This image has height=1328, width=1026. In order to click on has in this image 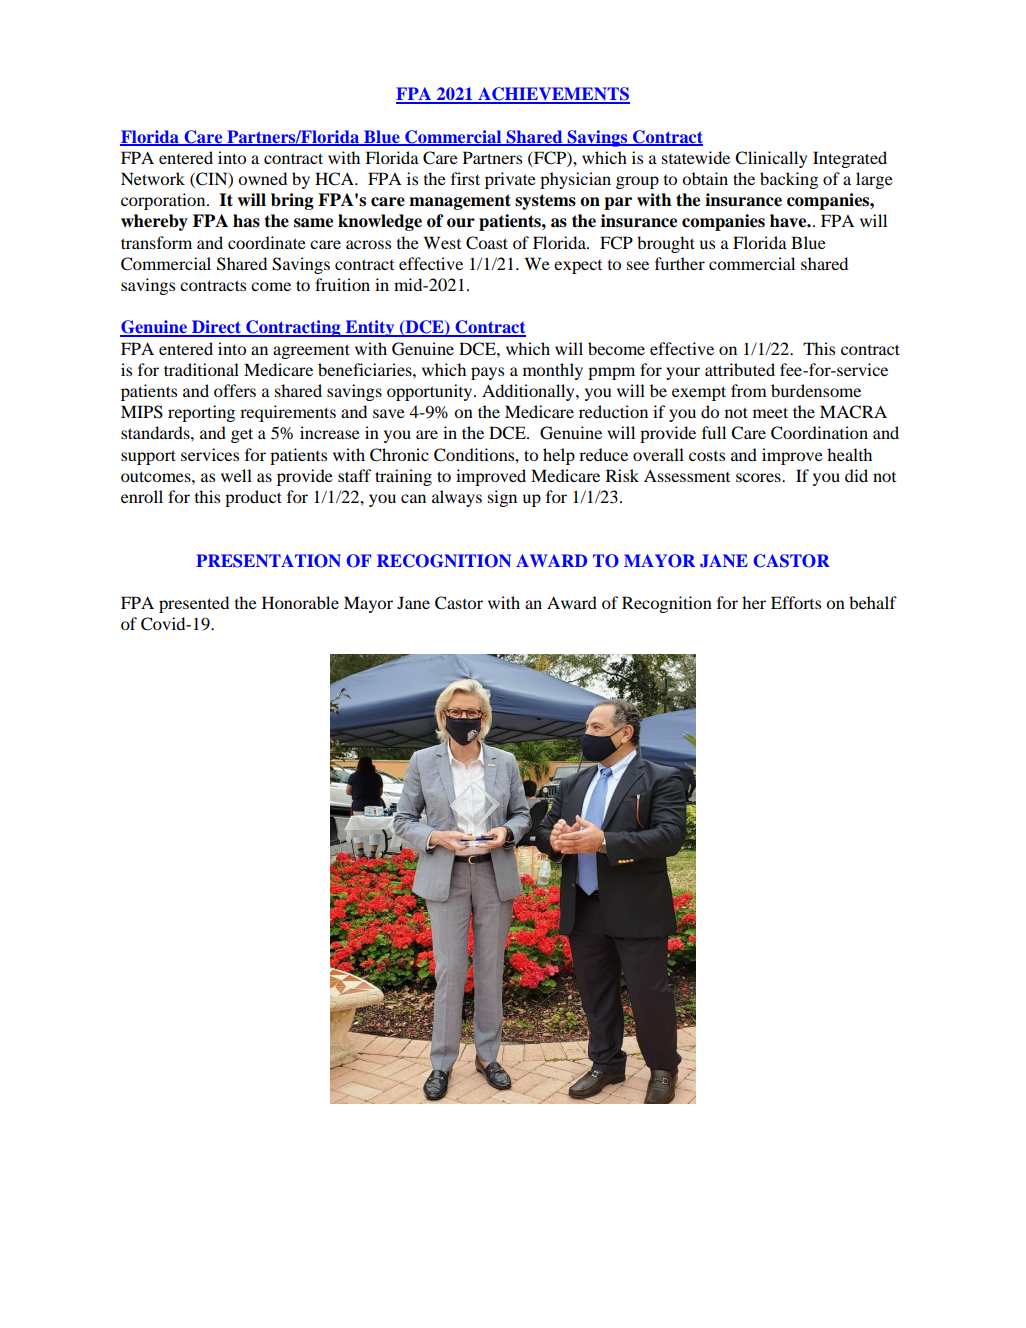, I will do `click(246, 221)`.
